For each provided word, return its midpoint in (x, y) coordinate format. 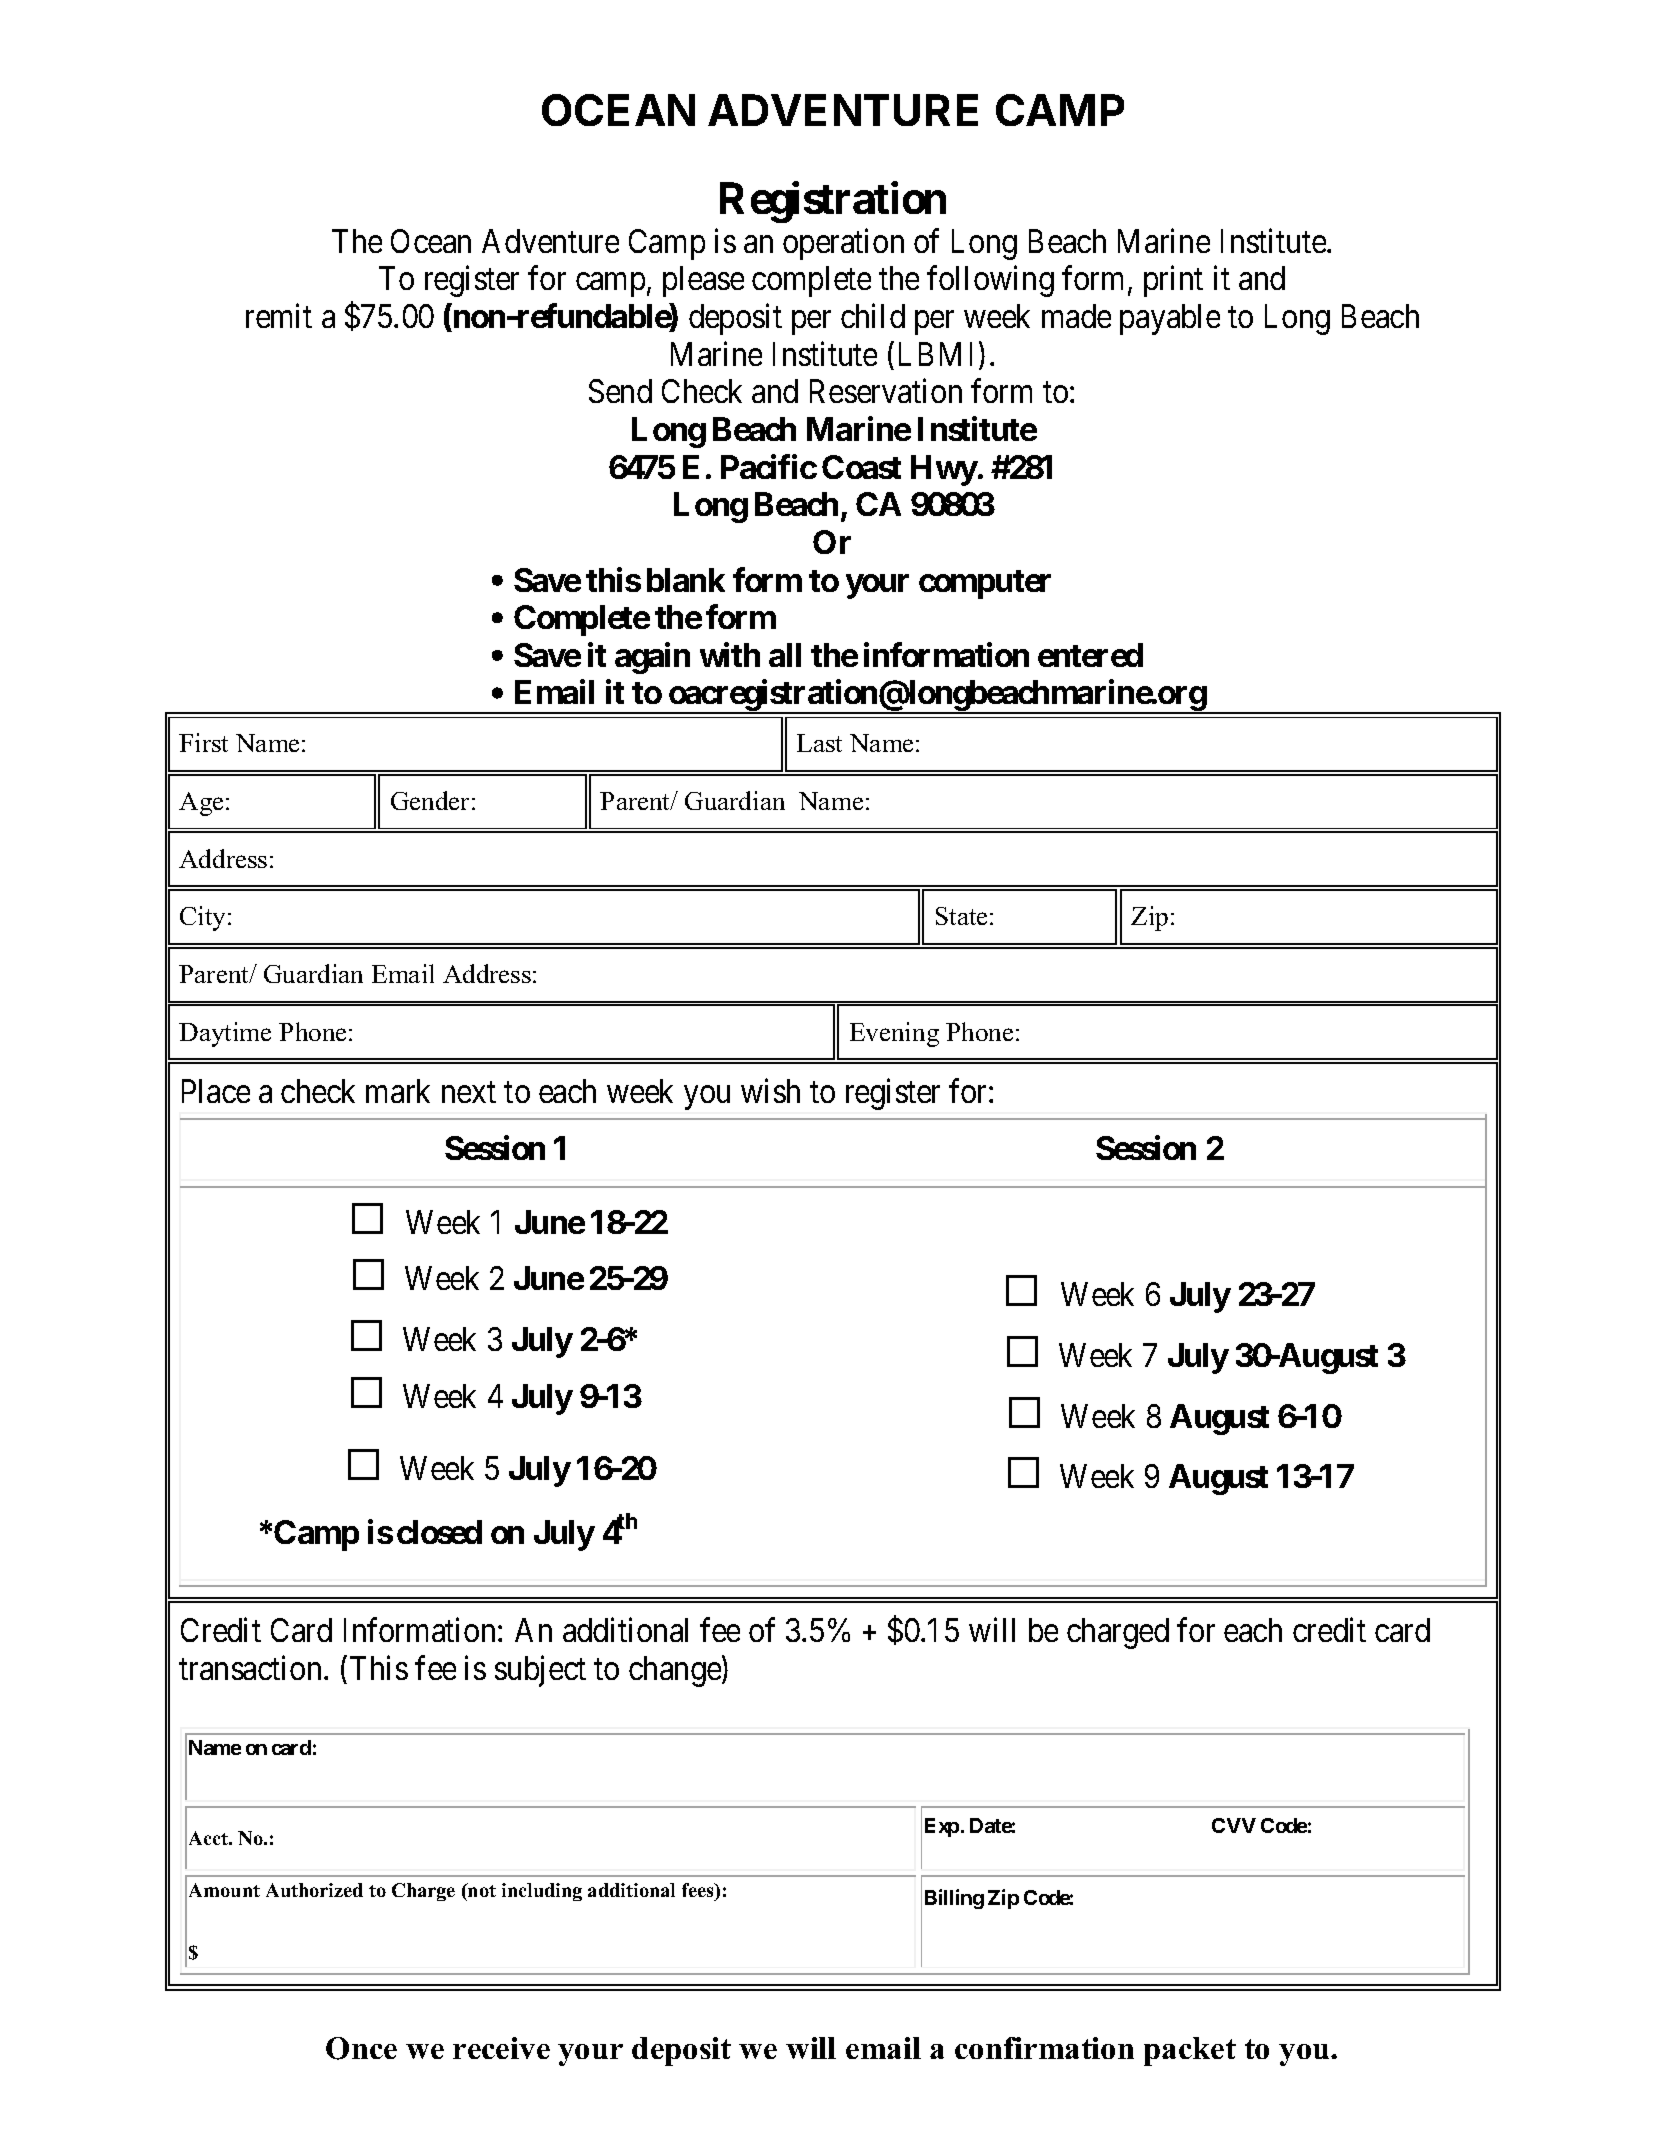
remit (279, 316)
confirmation (1044, 2048)
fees (699, 1892)
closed (439, 1532)
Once (361, 2048)
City (204, 918)
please (703, 281)
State (961, 916)
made (1076, 316)
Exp (942, 1827)
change (675, 1671)
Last (819, 743)
